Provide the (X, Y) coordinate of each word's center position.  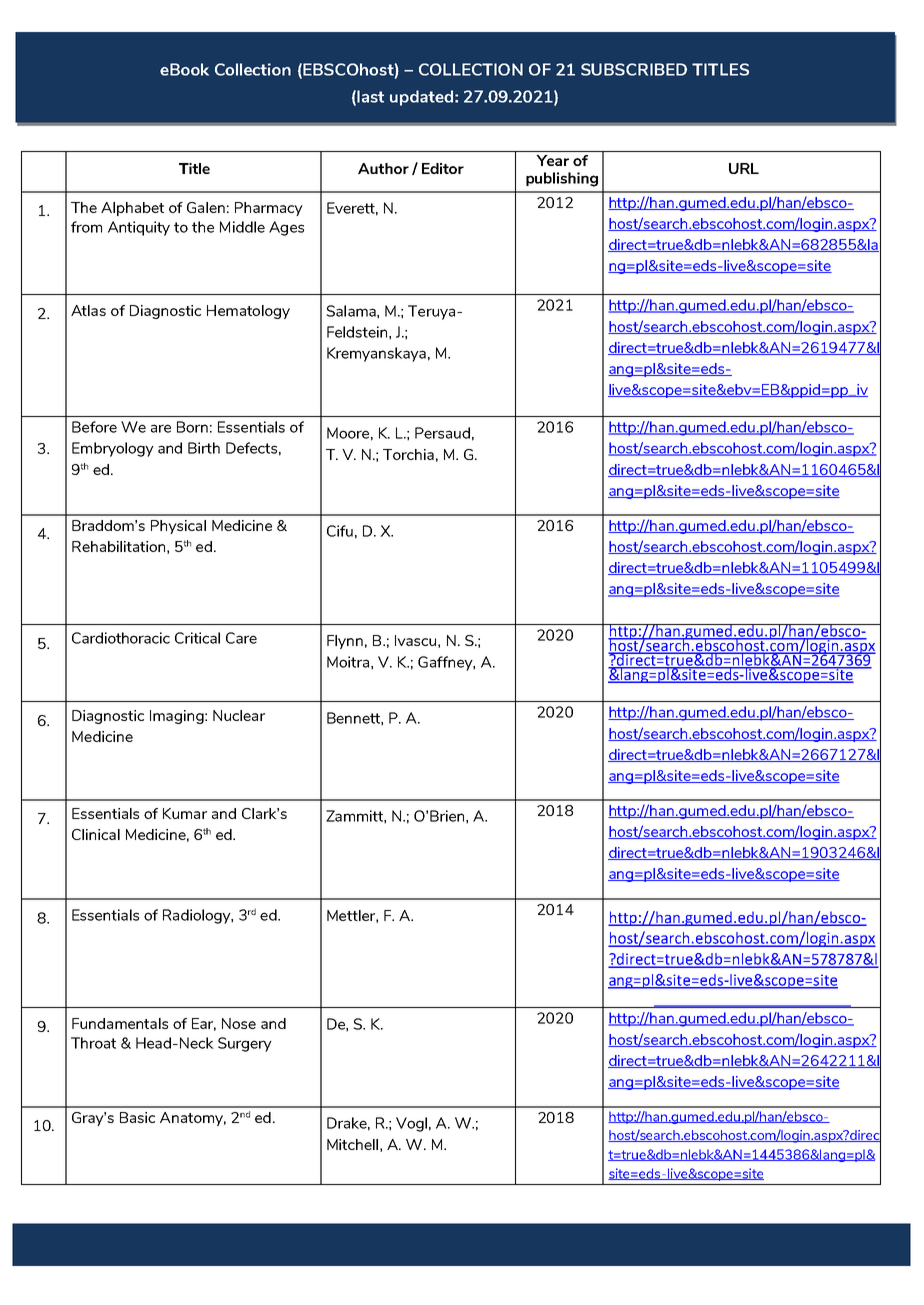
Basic (137, 1117)
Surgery (245, 1044)
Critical (197, 638)
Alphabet (132, 209)
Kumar (185, 813)
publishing (562, 179)
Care (241, 638)
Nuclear (239, 715)
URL (744, 168)
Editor (443, 168)
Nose (239, 1023)
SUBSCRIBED (634, 69)
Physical (178, 527)
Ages (286, 228)
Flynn (345, 642)
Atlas (88, 310)
